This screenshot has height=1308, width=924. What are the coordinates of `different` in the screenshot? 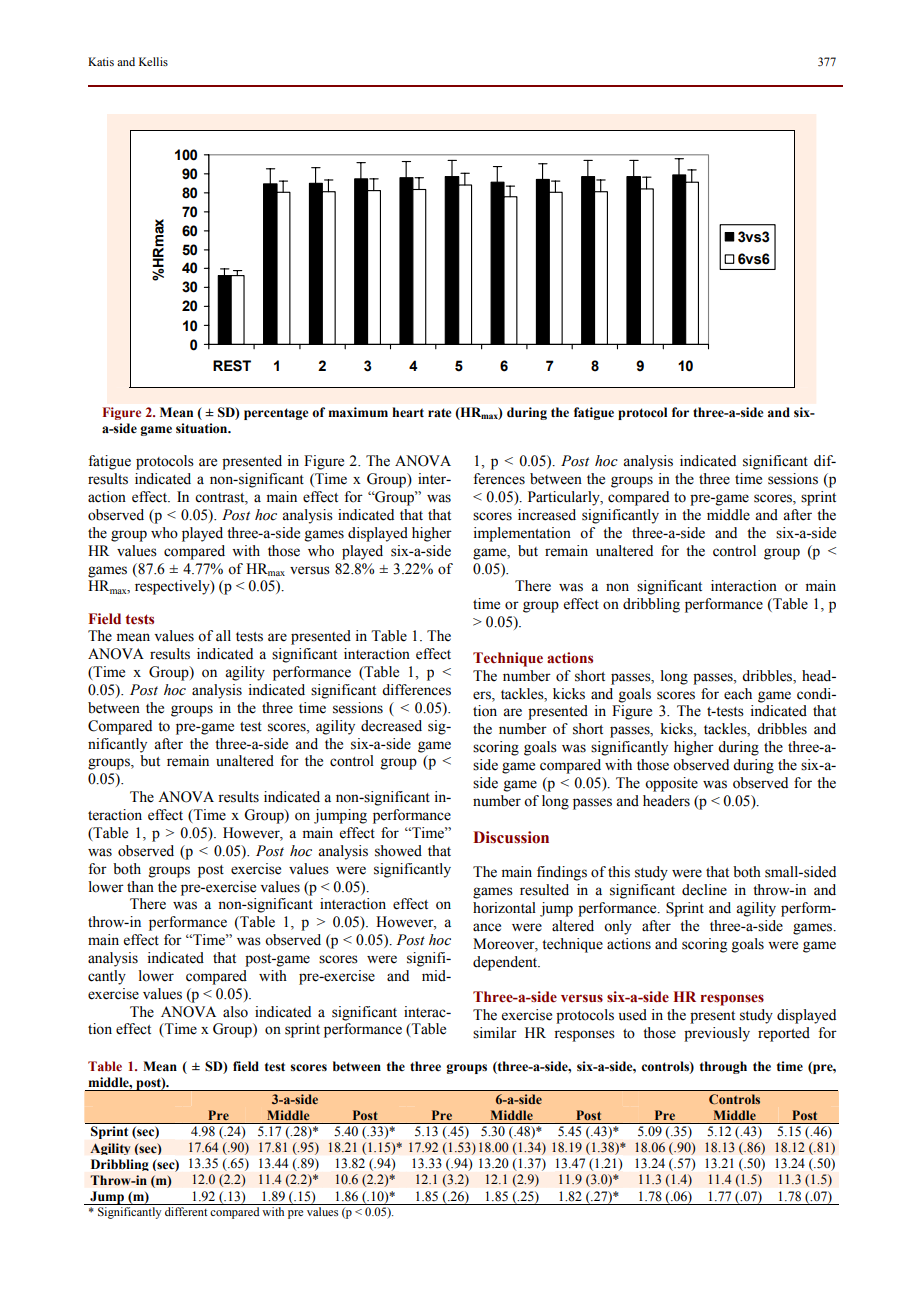 It's located at (186, 1211).
